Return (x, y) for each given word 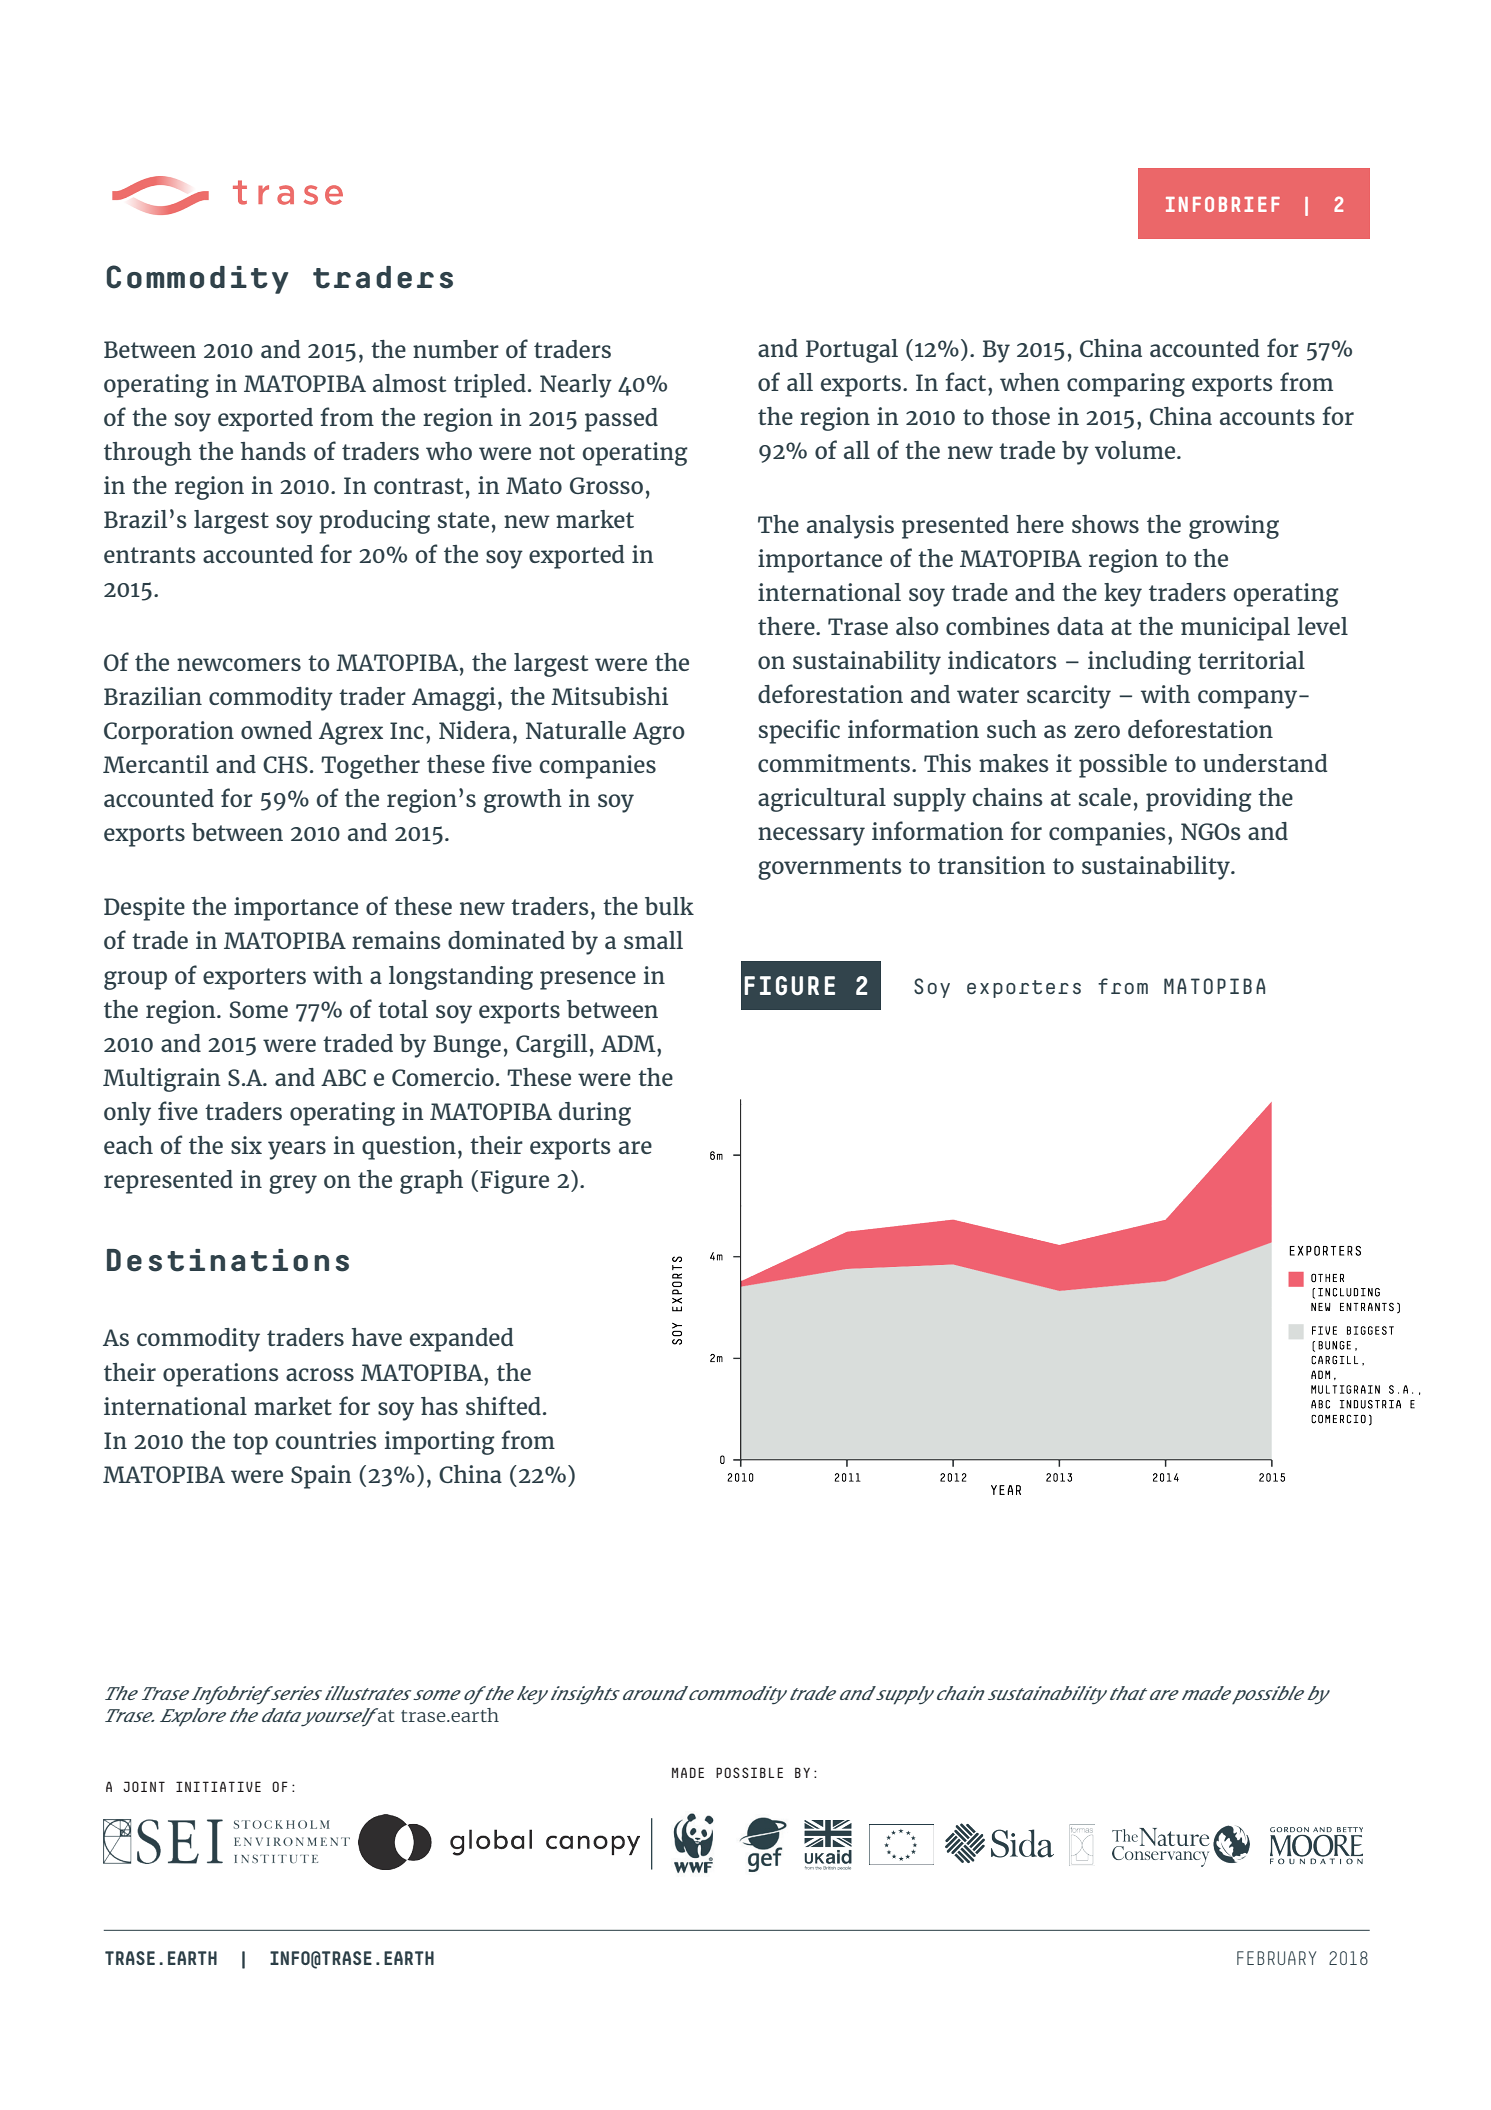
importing (439, 1443)
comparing (1126, 385)
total (403, 1009)
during (595, 1114)
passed (621, 420)
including (1139, 663)
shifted (503, 1405)
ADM (629, 1043)
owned (276, 730)
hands (273, 451)
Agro (659, 733)
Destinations (228, 1260)
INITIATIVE (218, 1786)
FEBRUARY (1276, 1958)
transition (992, 865)
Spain (321, 1477)
